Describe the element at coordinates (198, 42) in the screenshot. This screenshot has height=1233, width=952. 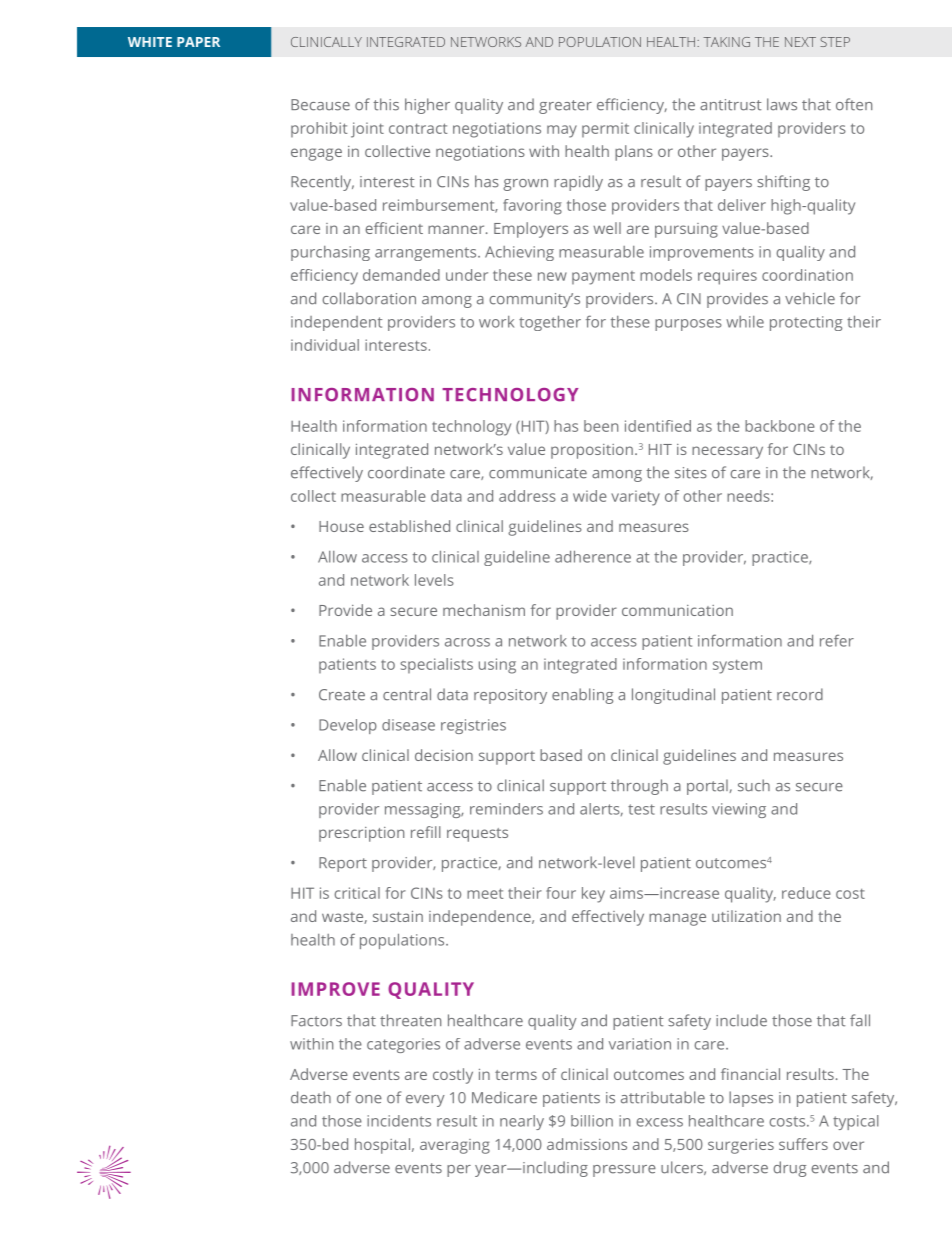
I see `PAPER` at that location.
